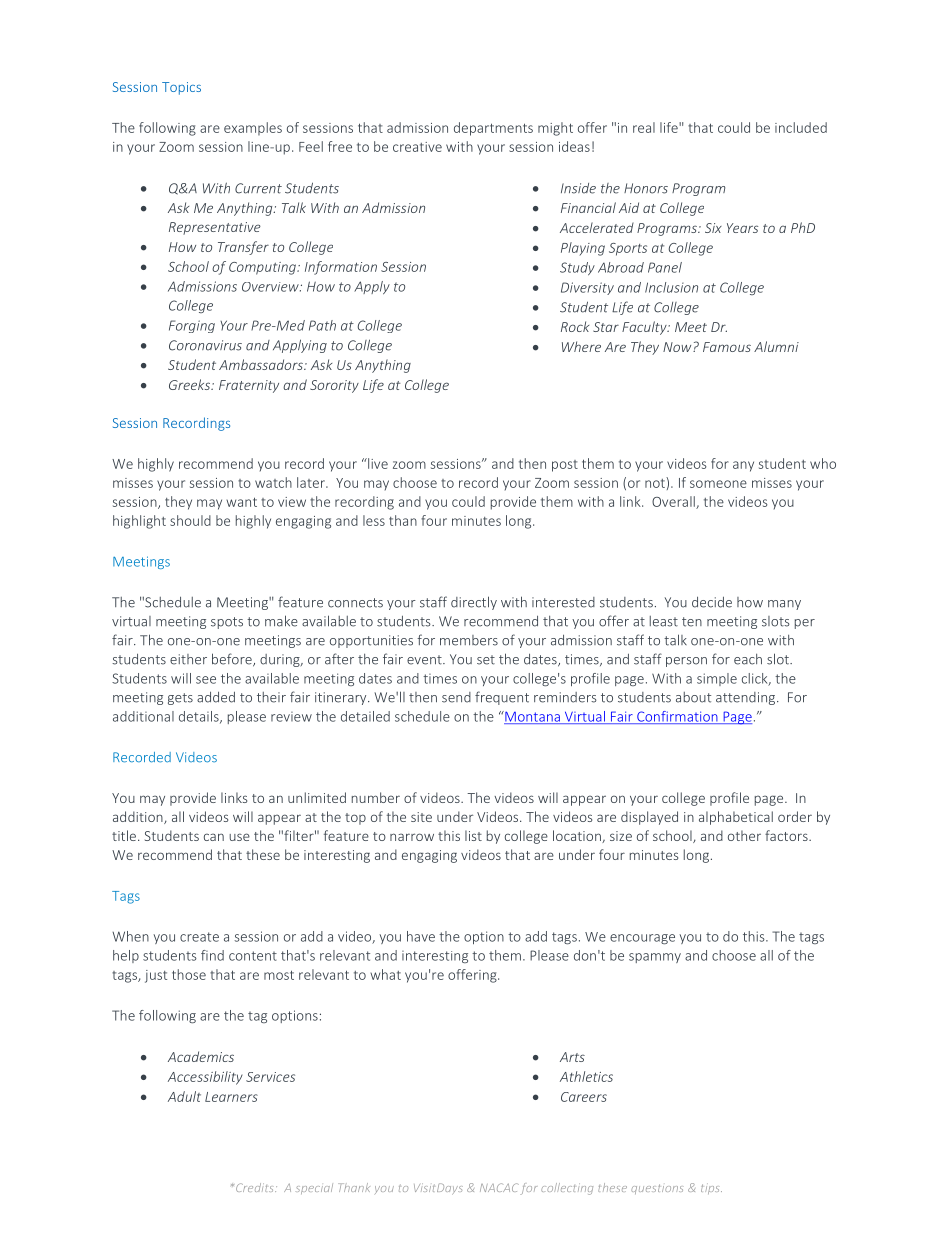 This image has height=1233, width=952. I want to click on each, so click(748, 659).
